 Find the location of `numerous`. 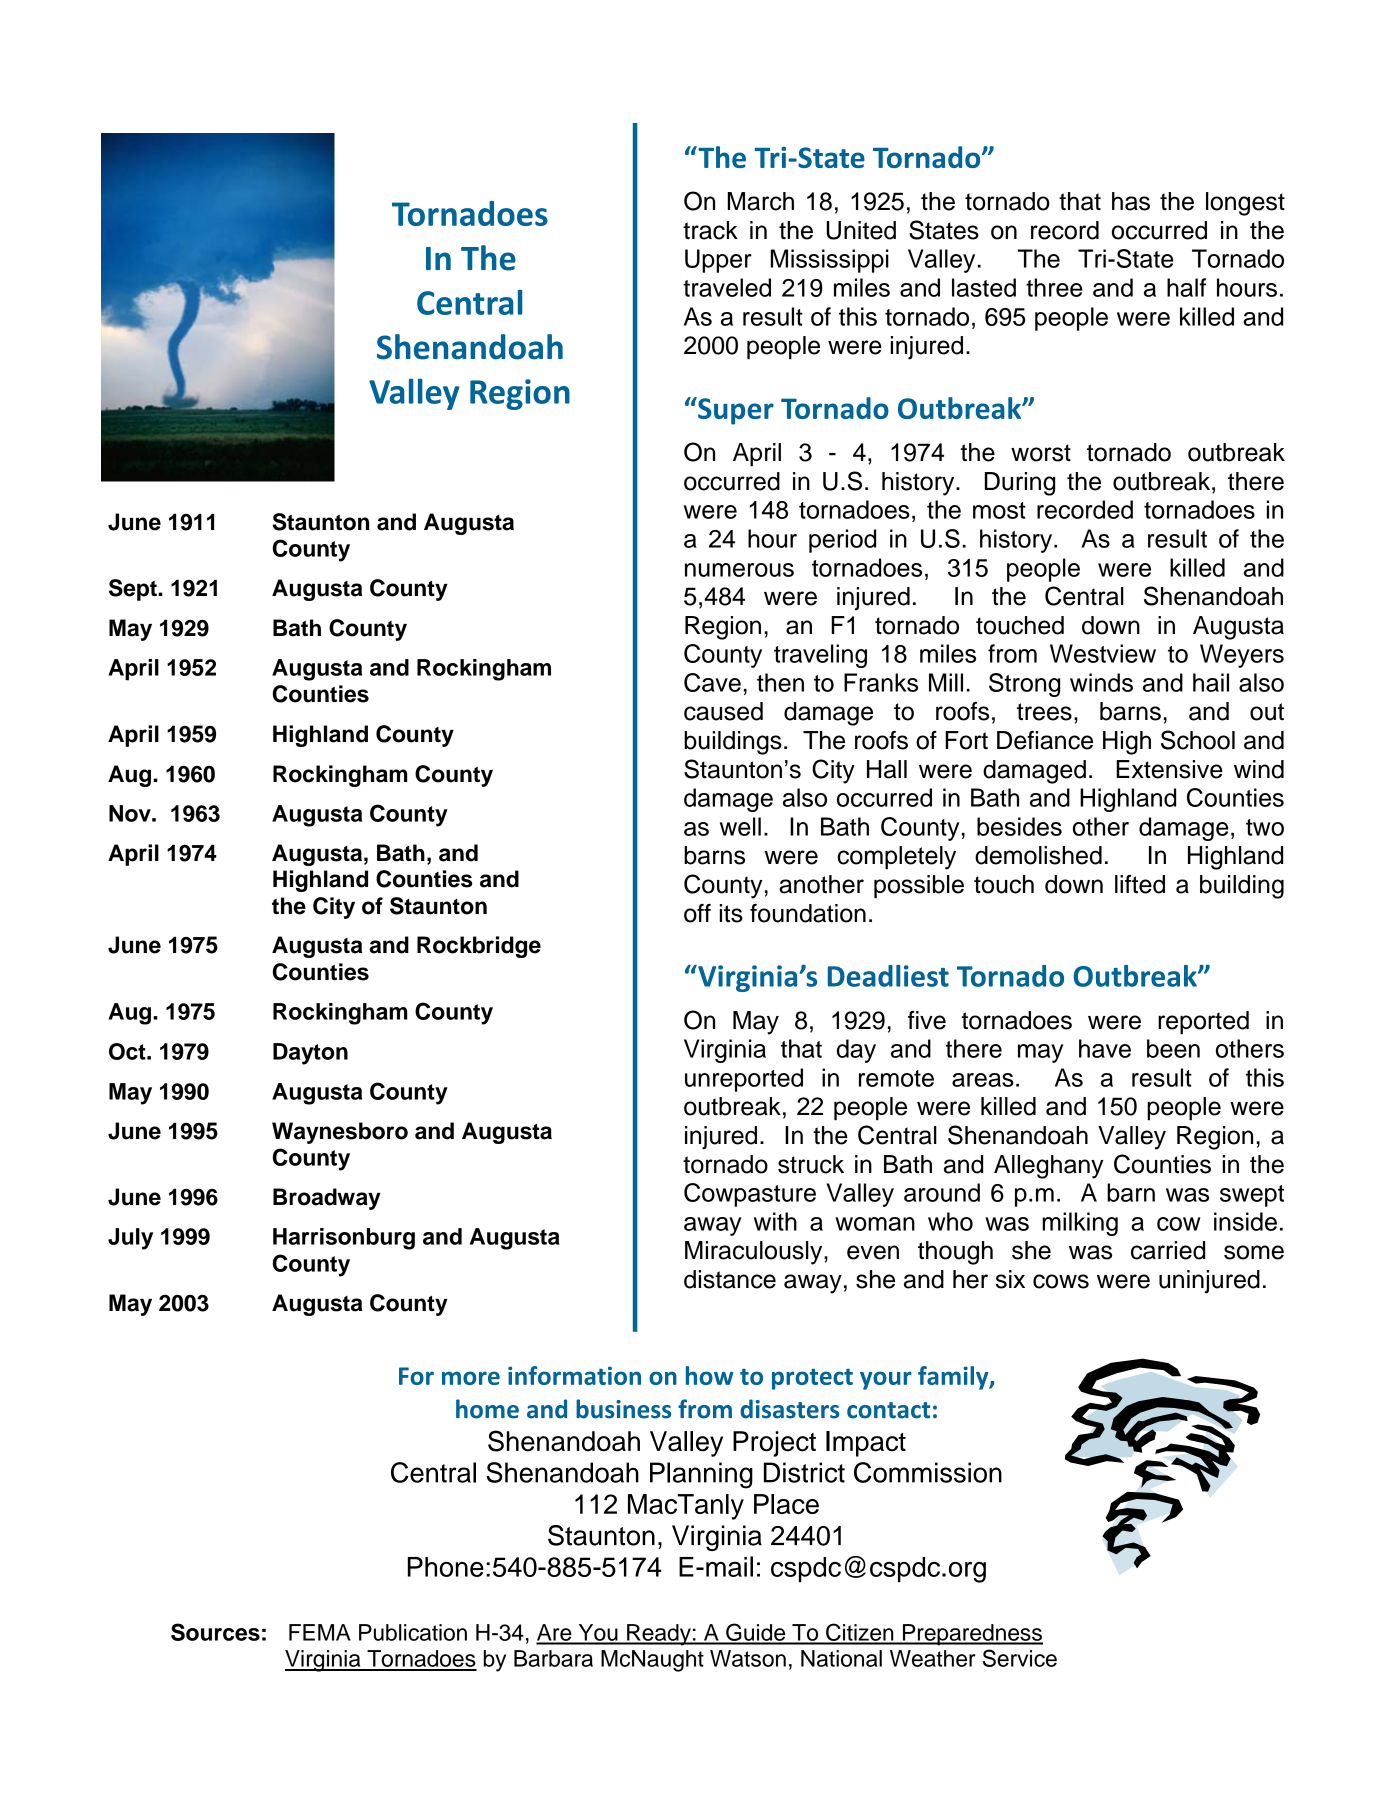

numerous is located at coordinates (739, 570).
